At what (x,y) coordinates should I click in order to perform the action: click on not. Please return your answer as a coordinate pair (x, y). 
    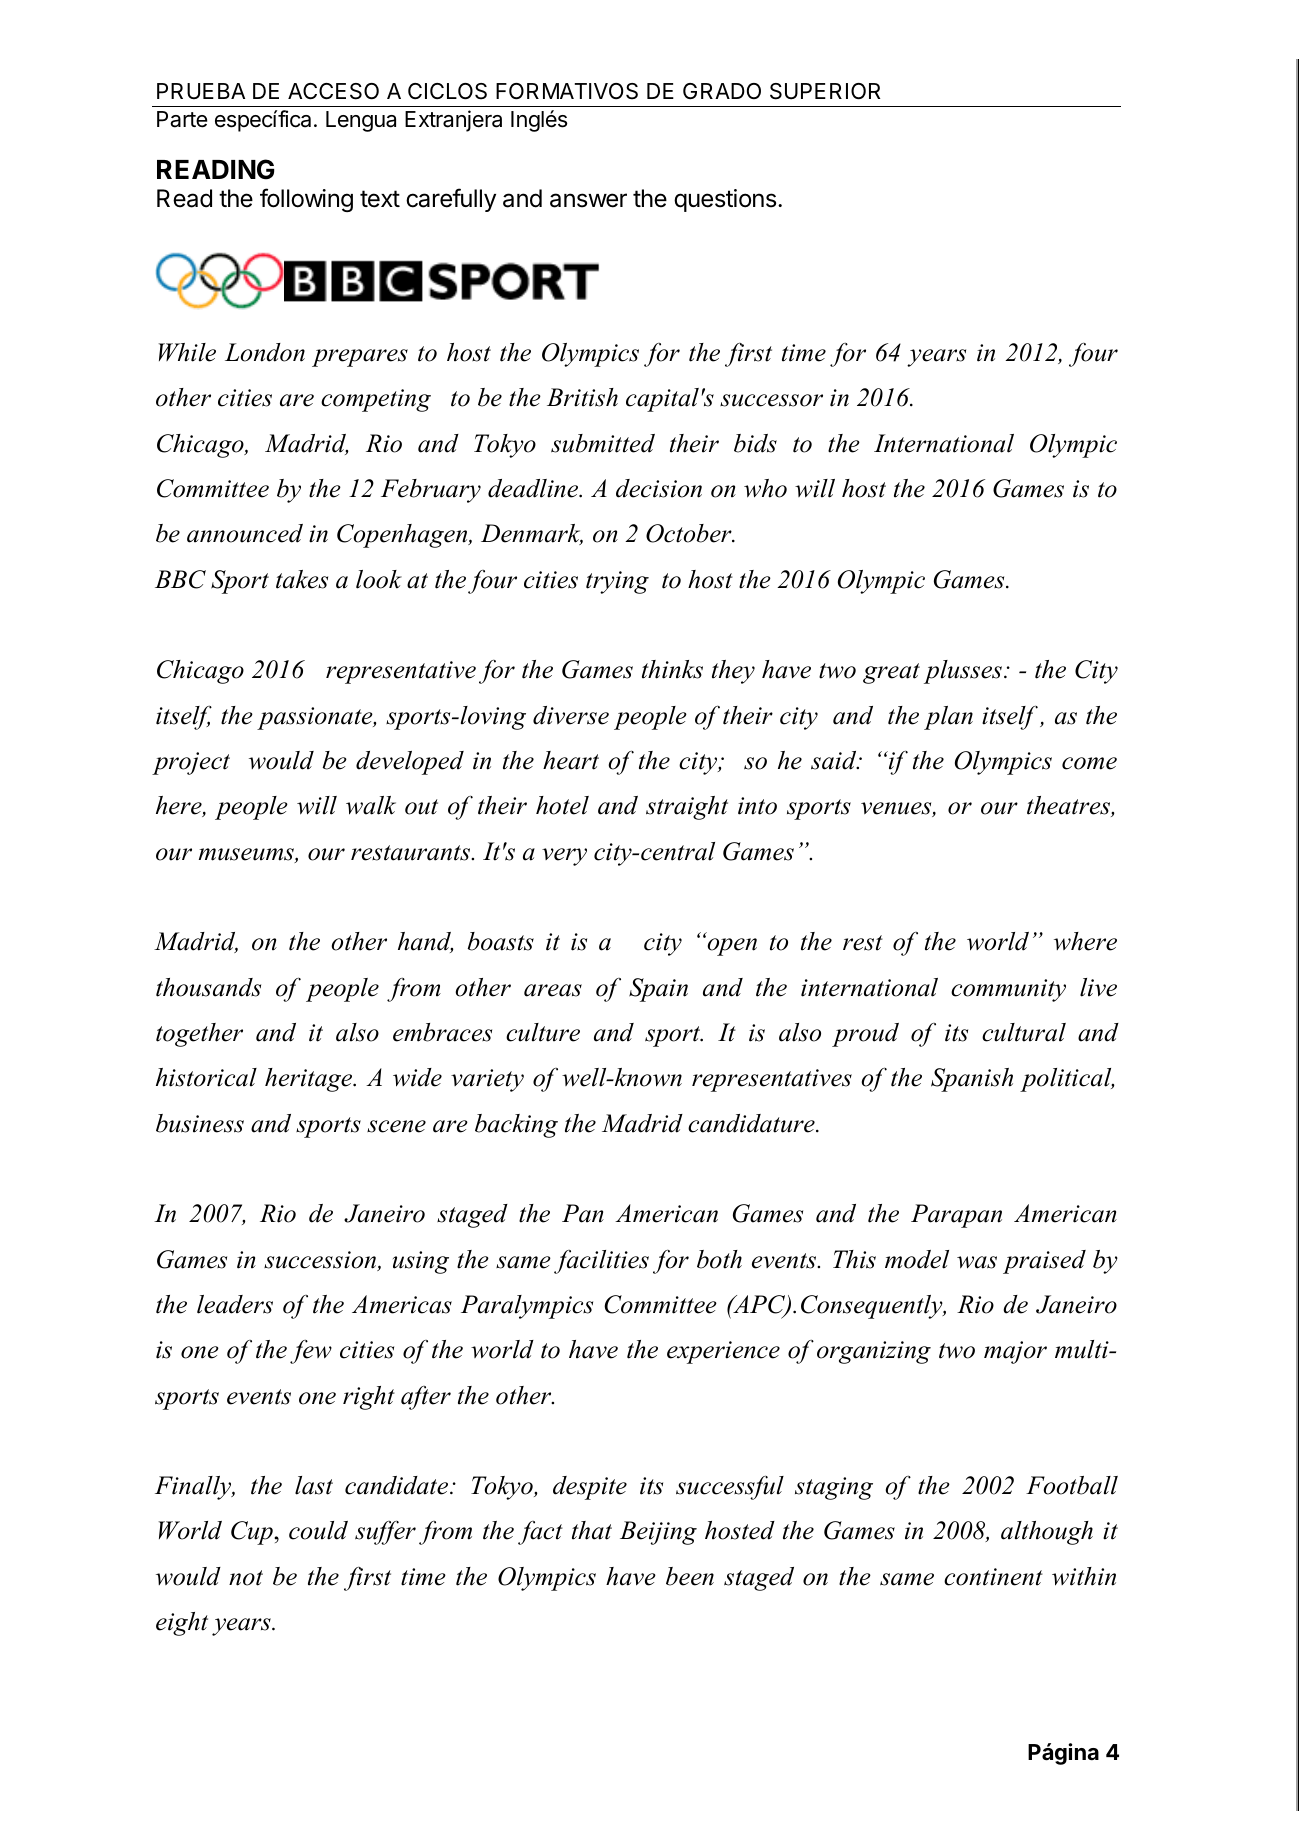
    Looking at the image, I should click on (246, 1578).
